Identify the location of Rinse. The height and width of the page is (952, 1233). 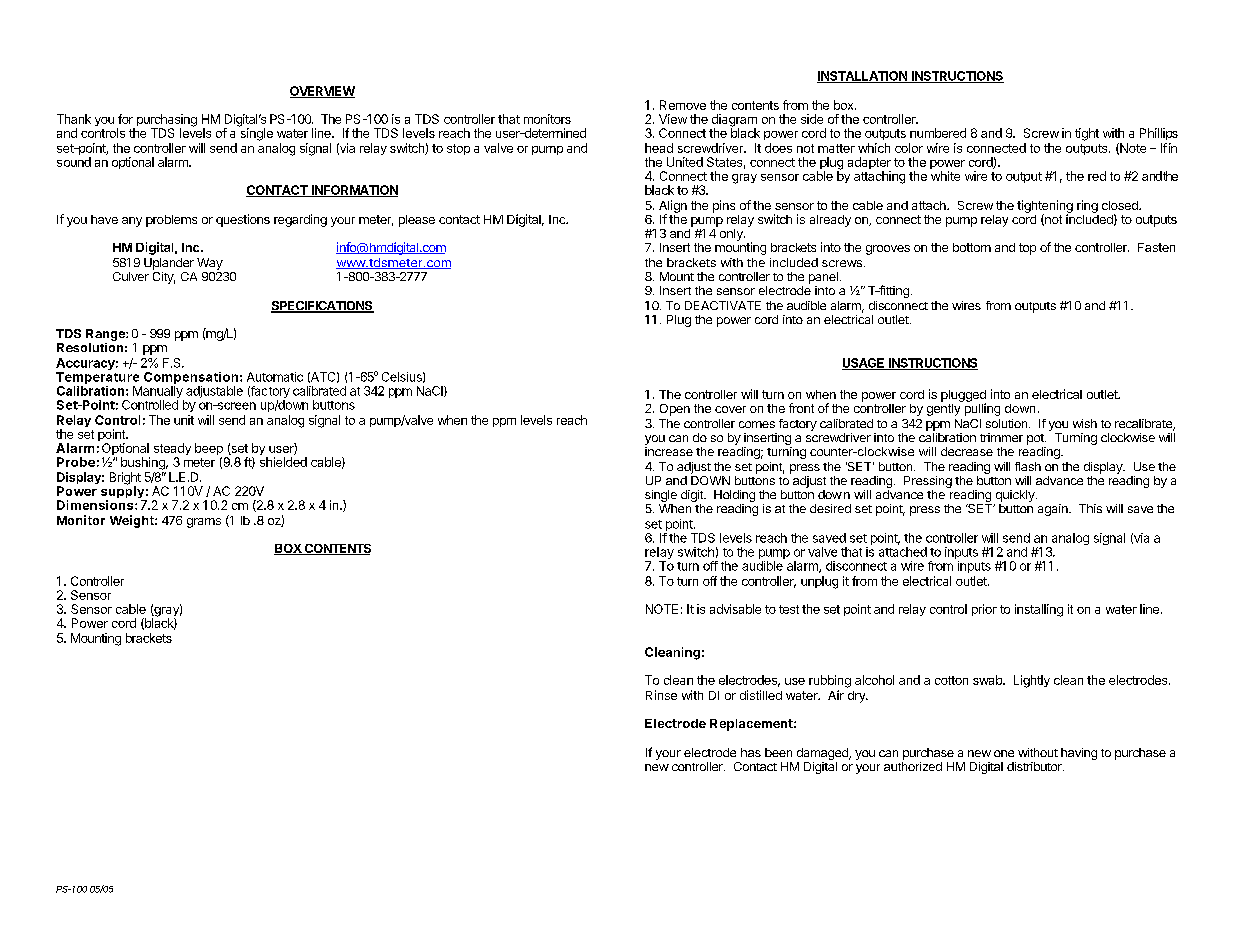
(661, 695).
